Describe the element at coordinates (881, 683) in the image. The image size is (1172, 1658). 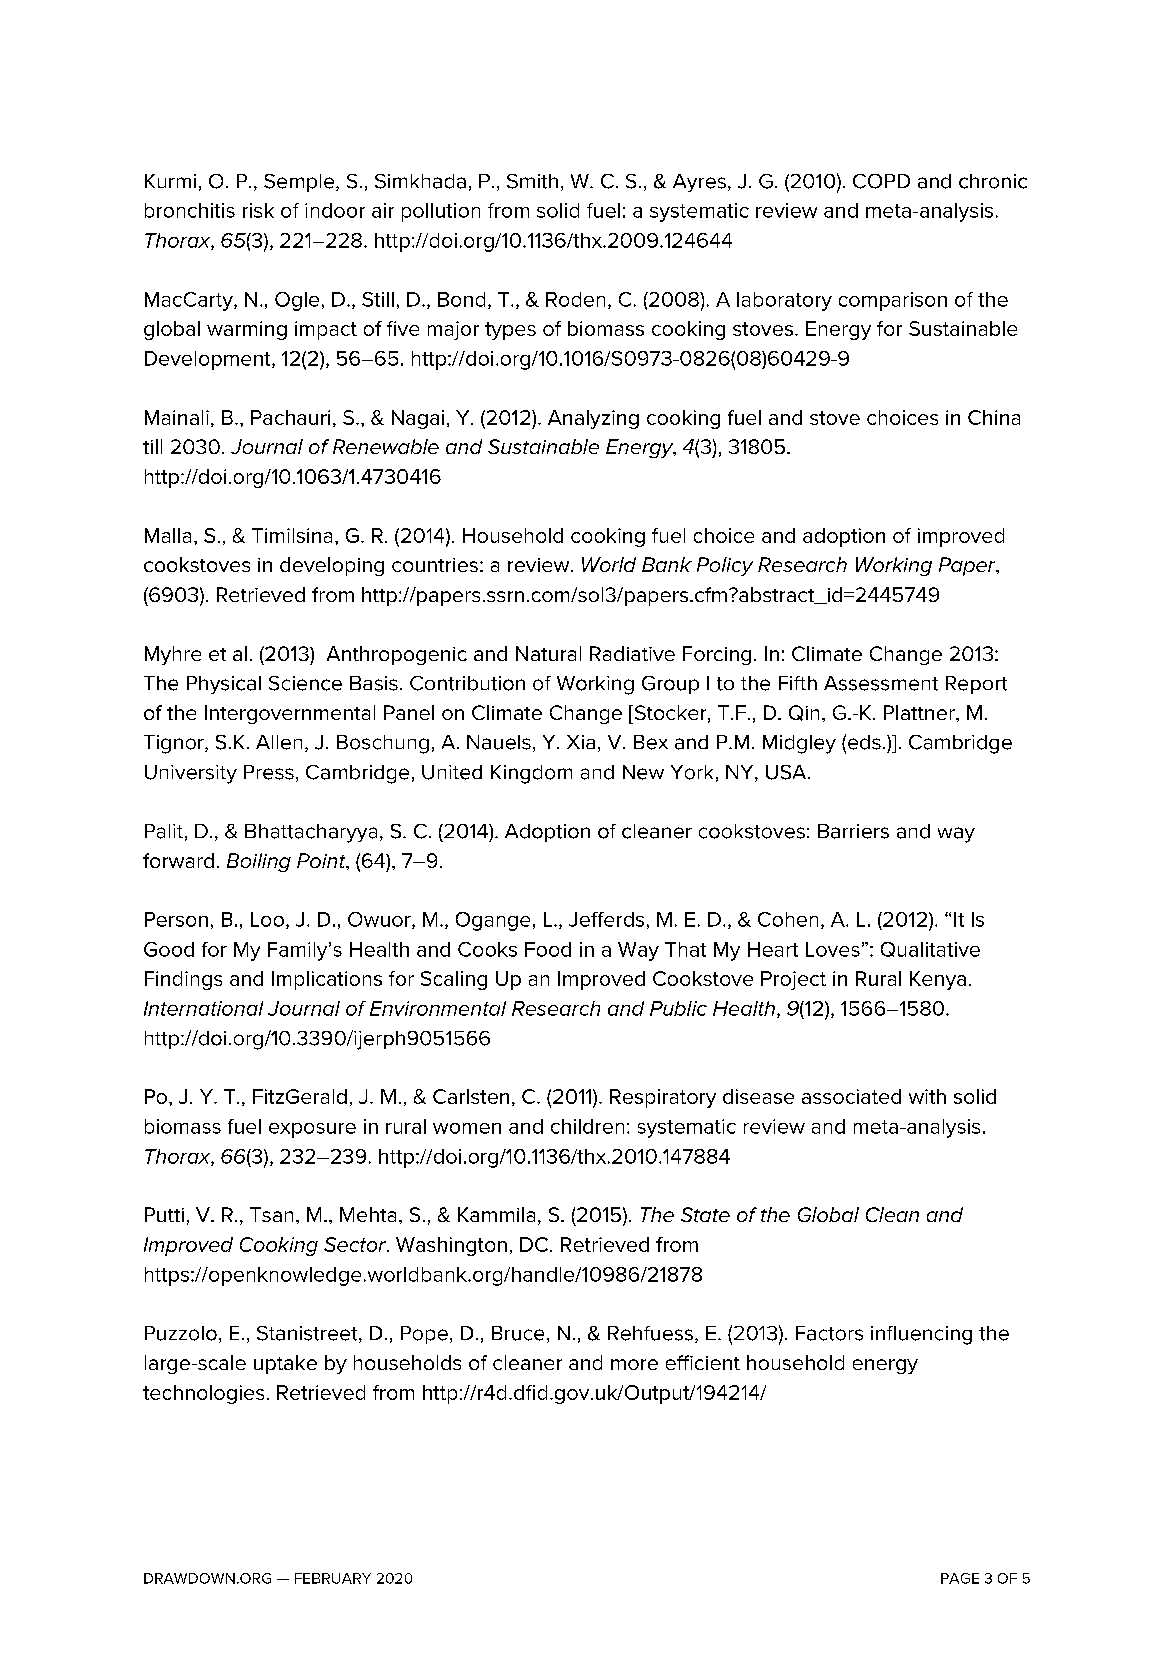
I see `Assessment` at that location.
